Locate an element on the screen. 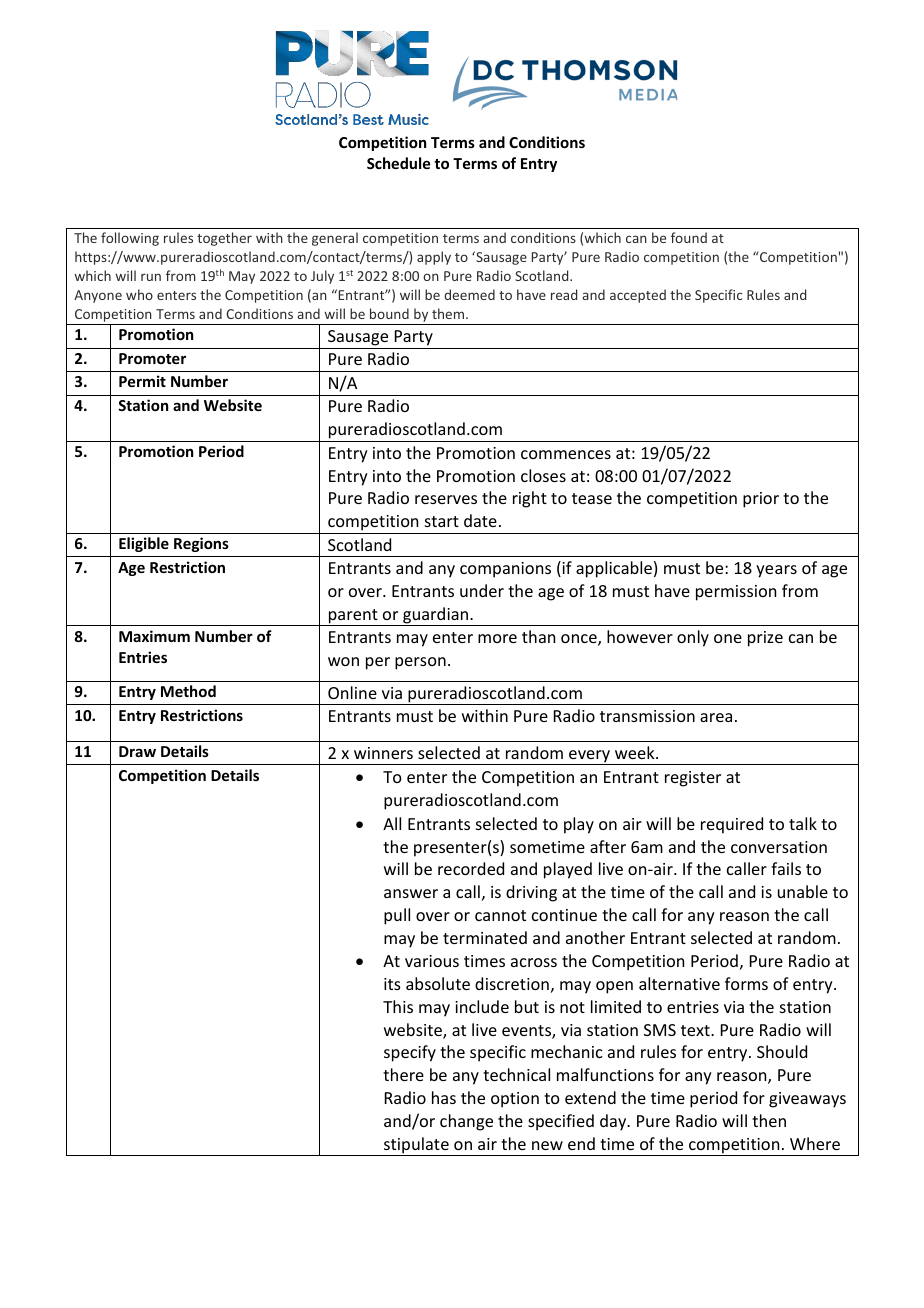  prior is located at coordinates (761, 500).
